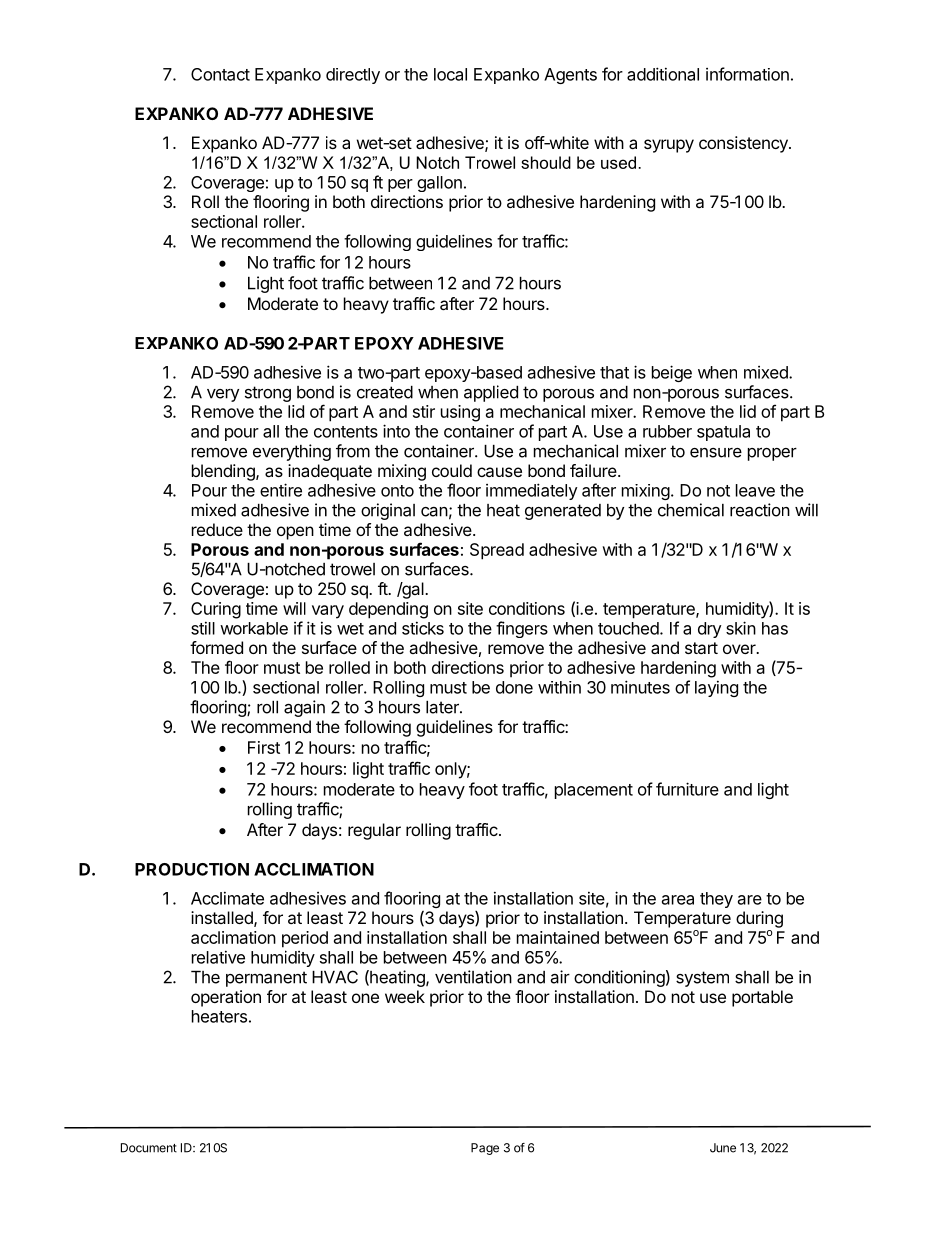  What do you see at coordinates (716, 453) in the page?
I see `ensure` at bounding box center [716, 453].
